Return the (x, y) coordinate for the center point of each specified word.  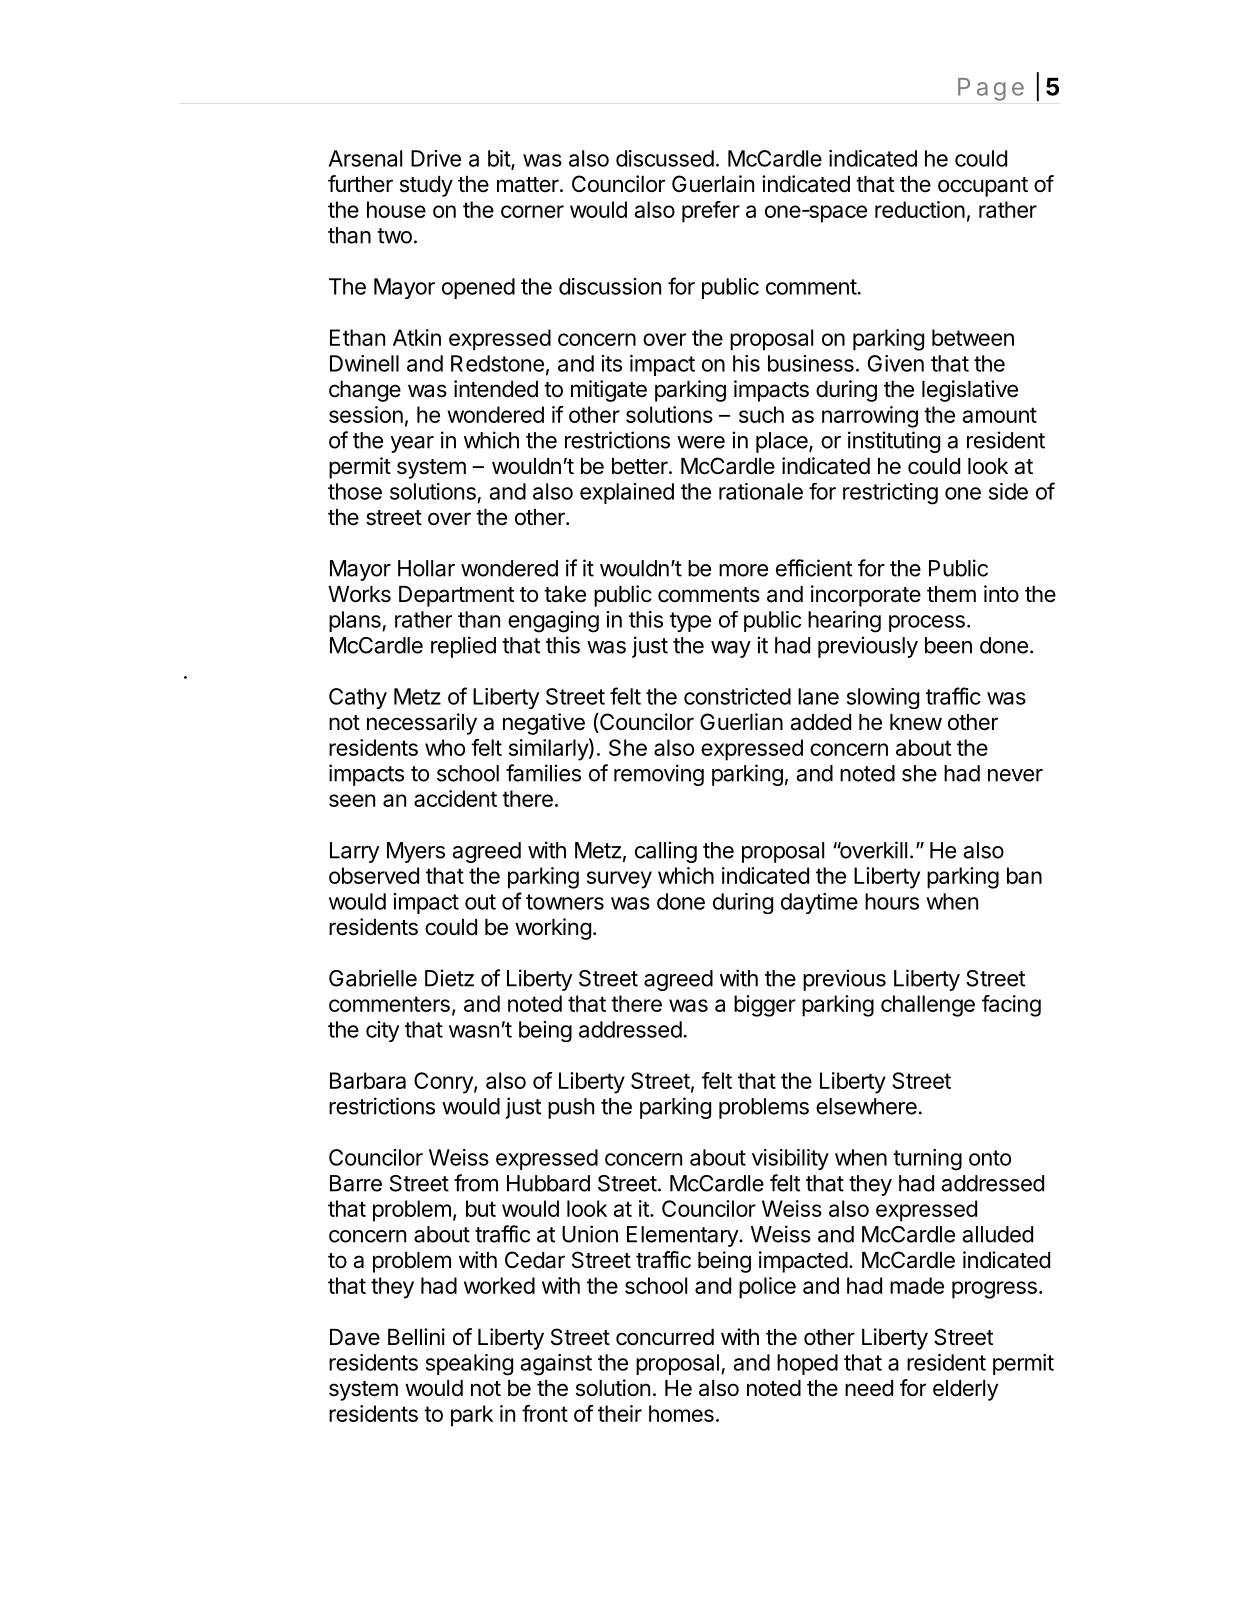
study (426, 186)
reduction (920, 209)
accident (455, 798)
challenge (928, 1006)
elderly (965, 1390)
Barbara (368, 1080)
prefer (711, 212)
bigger (765, 1006)
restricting (890, 494)
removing (659, 775)
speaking (469, 1365)
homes (681, 1413)
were (701, 442)
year (412, 444)
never (1015, 775)
